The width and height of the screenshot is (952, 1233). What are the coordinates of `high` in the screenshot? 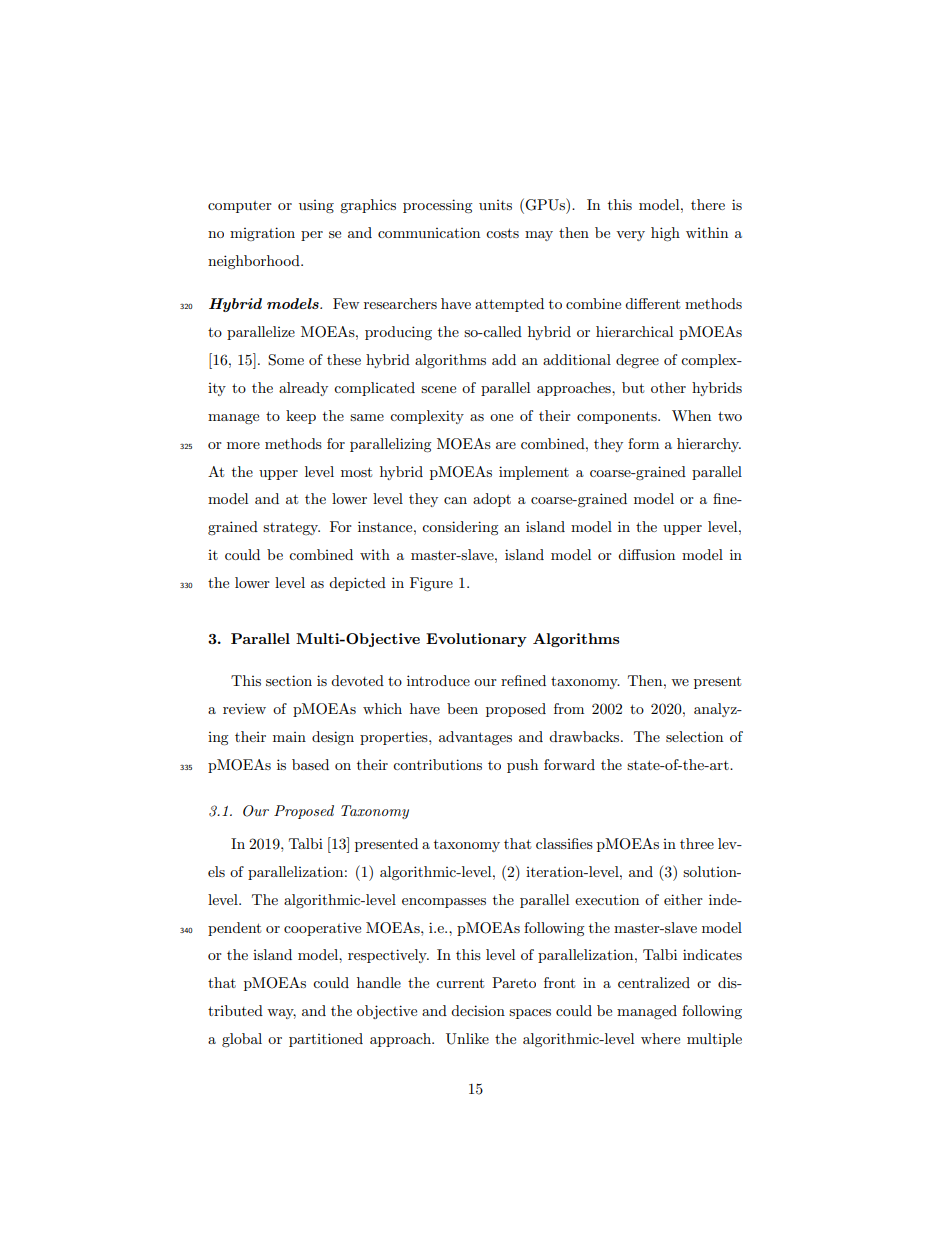 It's located at (665, 234).
